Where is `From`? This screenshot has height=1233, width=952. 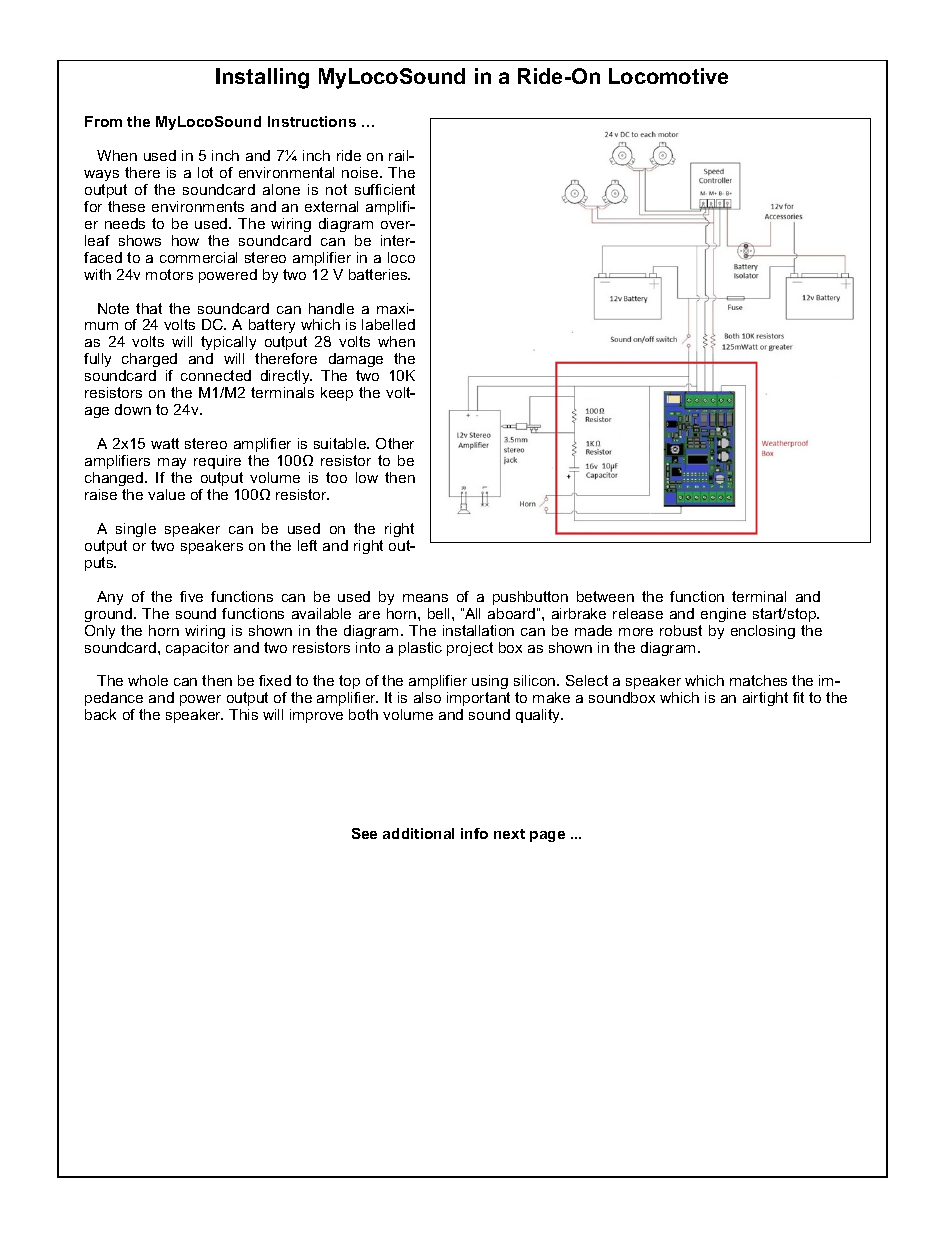
From is located at coordinates (103, 121).
